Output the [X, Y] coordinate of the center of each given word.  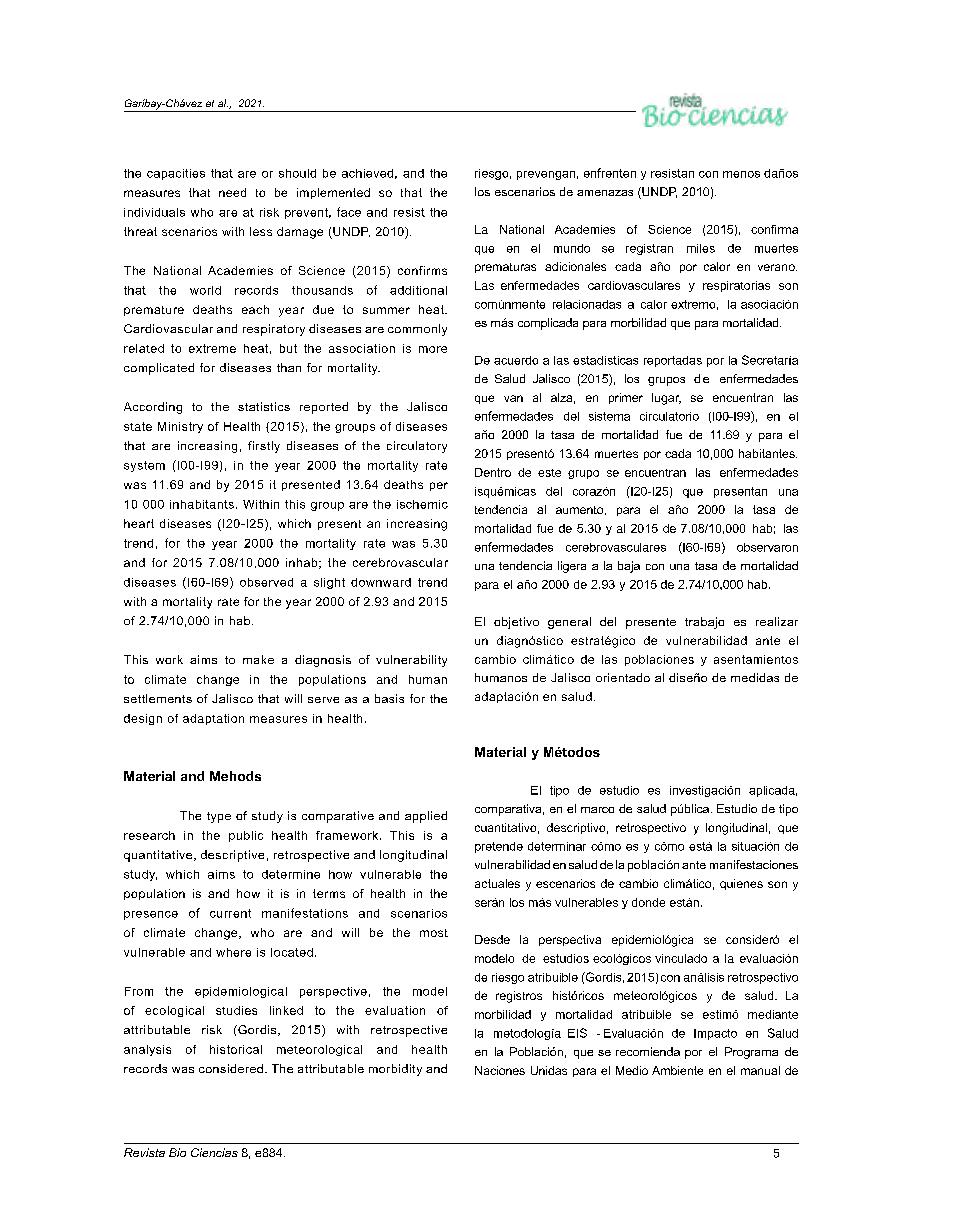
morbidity [395, 1070]
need [232, 192]
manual [760, 1070]
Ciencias [214, 1152]
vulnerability [411, 661]
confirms [422, 270]
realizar [777, 621]
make [258, 659]
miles [701, 248]
